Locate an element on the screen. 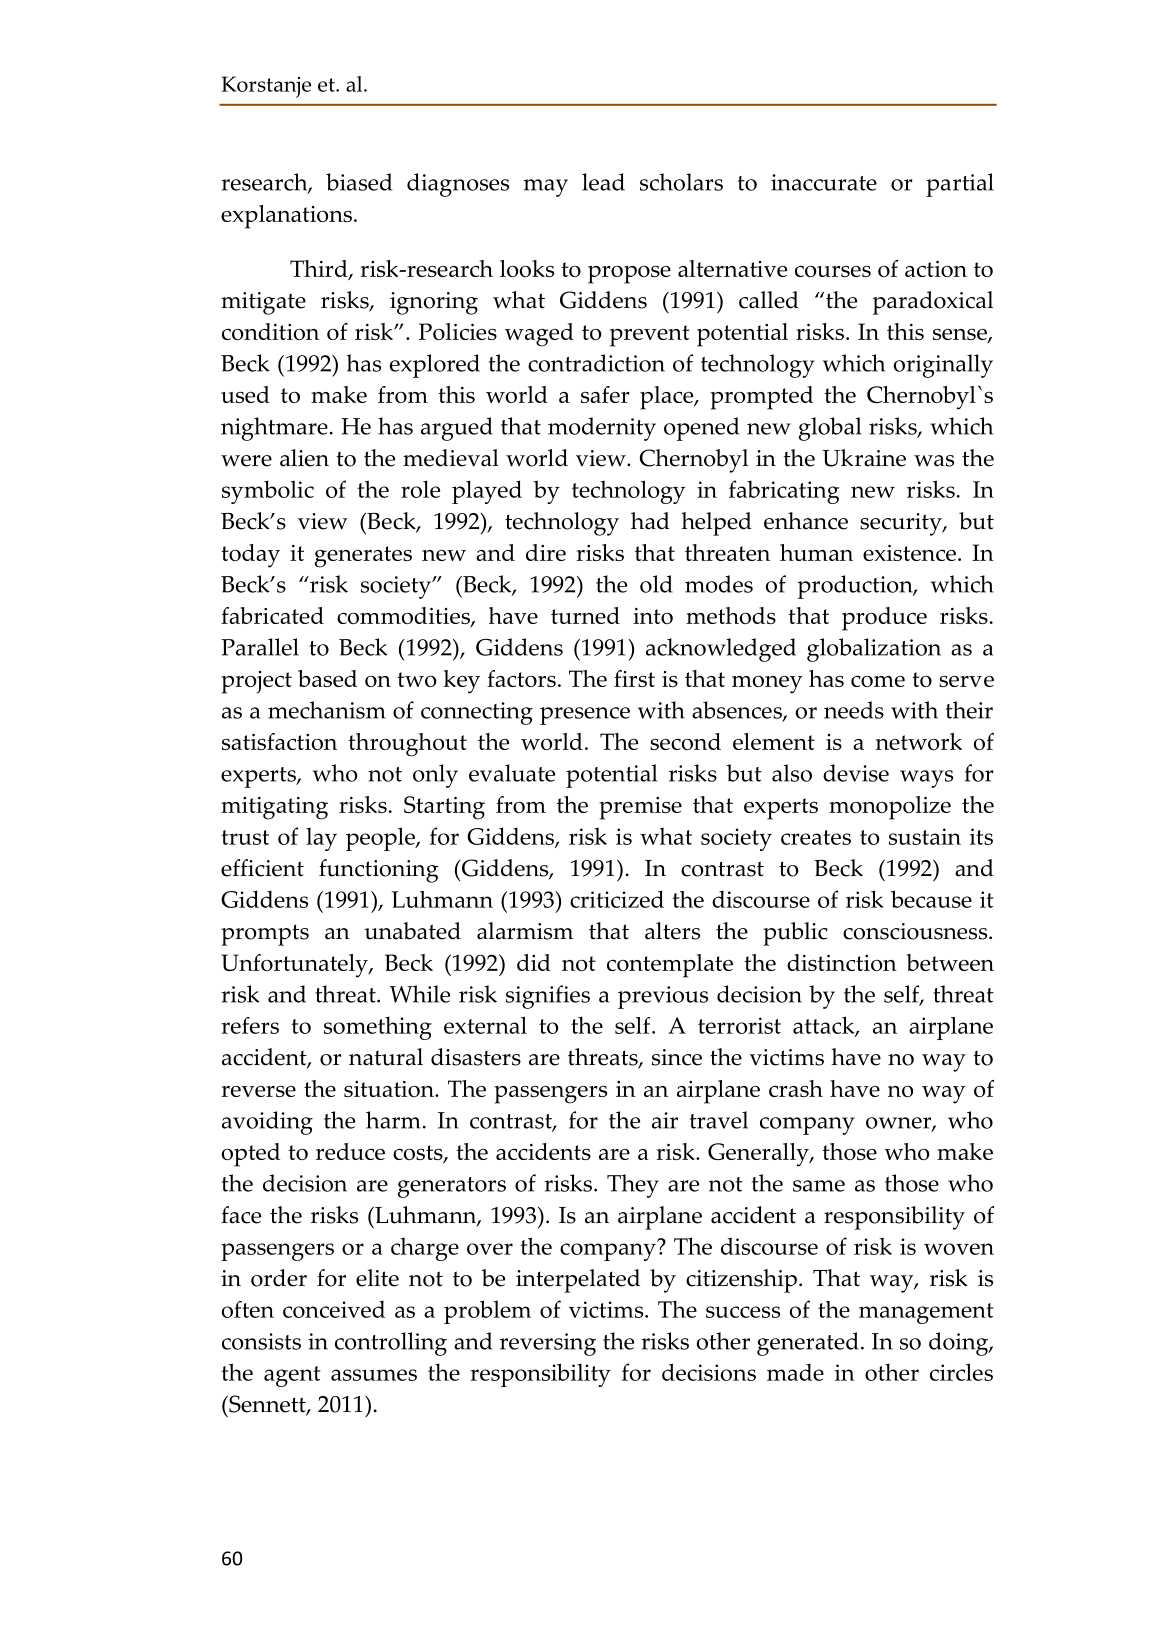  explanations is located at coordinates (286, 217).
